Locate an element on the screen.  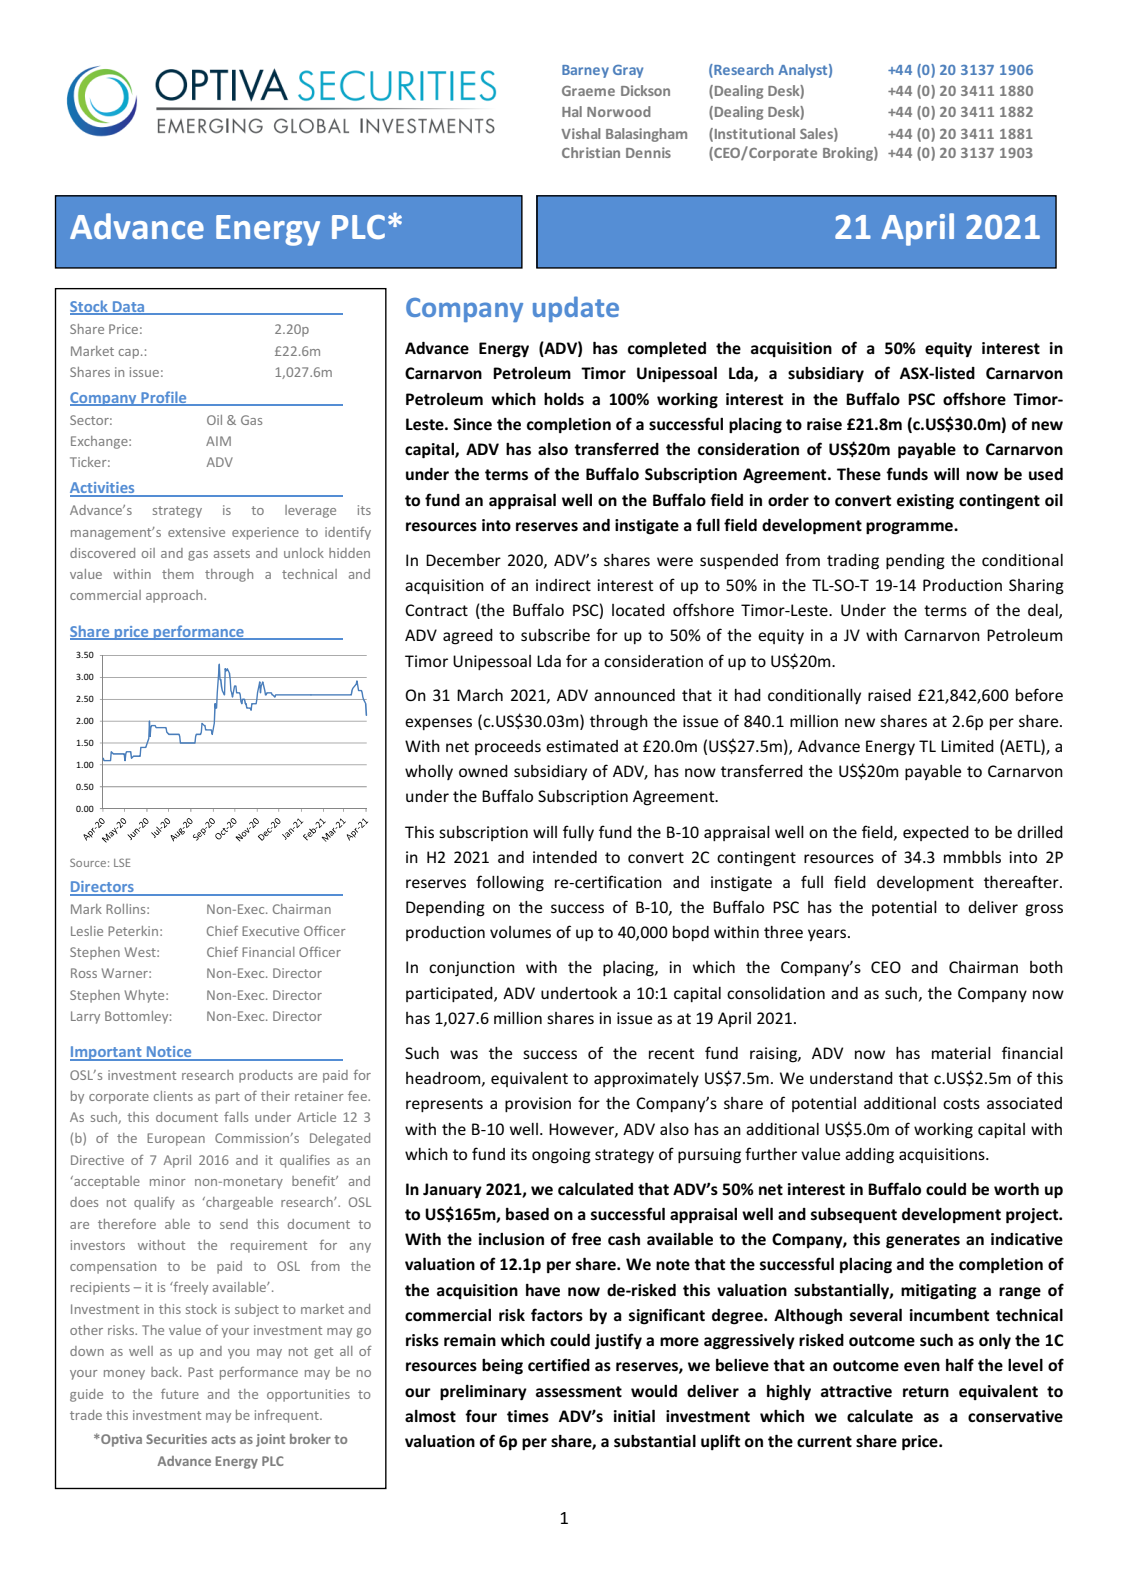
approach is located at coordinates (175, 596).
